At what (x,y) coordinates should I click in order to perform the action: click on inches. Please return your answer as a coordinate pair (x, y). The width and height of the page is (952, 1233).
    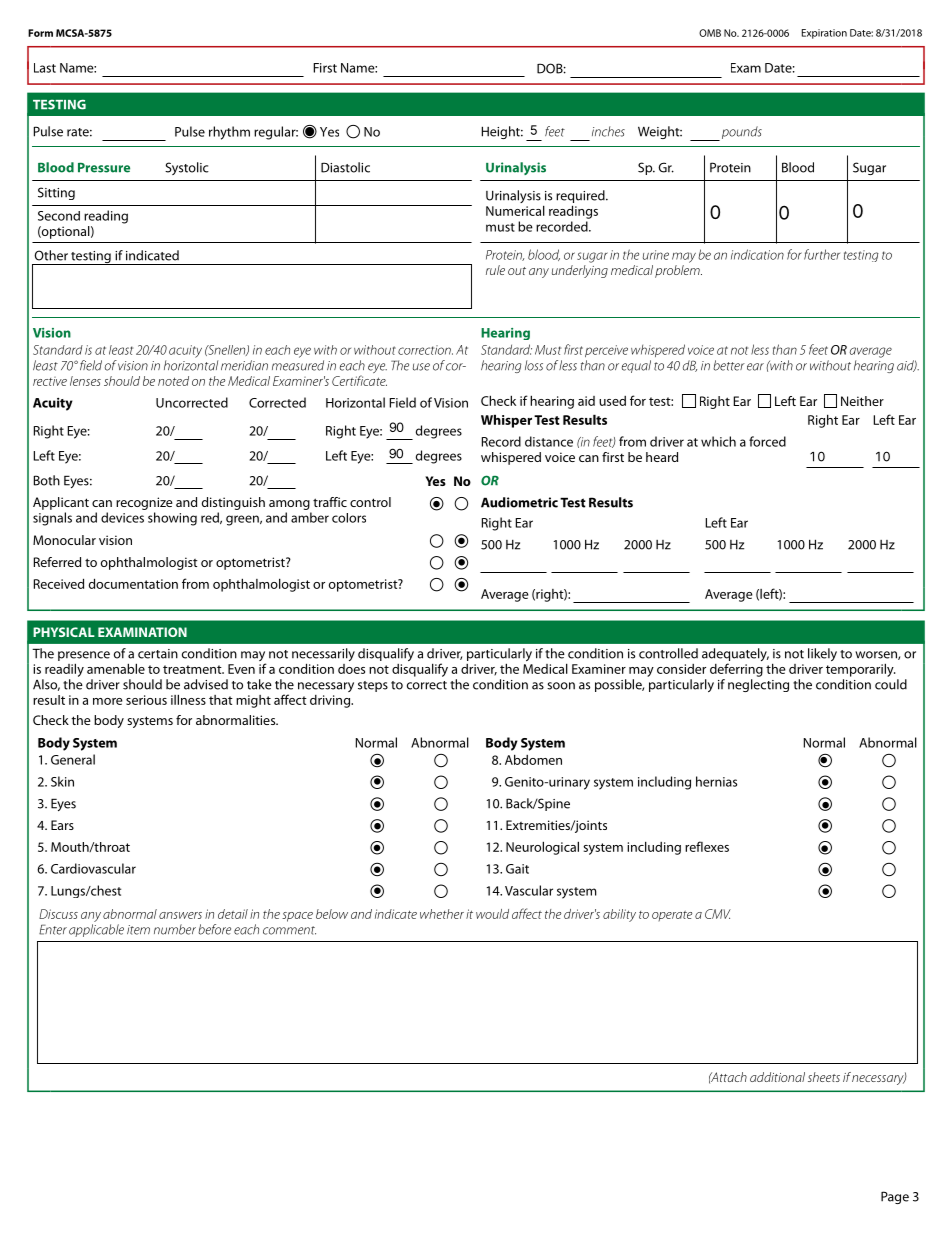
    Looking at the image, I should click on (608, 131).
